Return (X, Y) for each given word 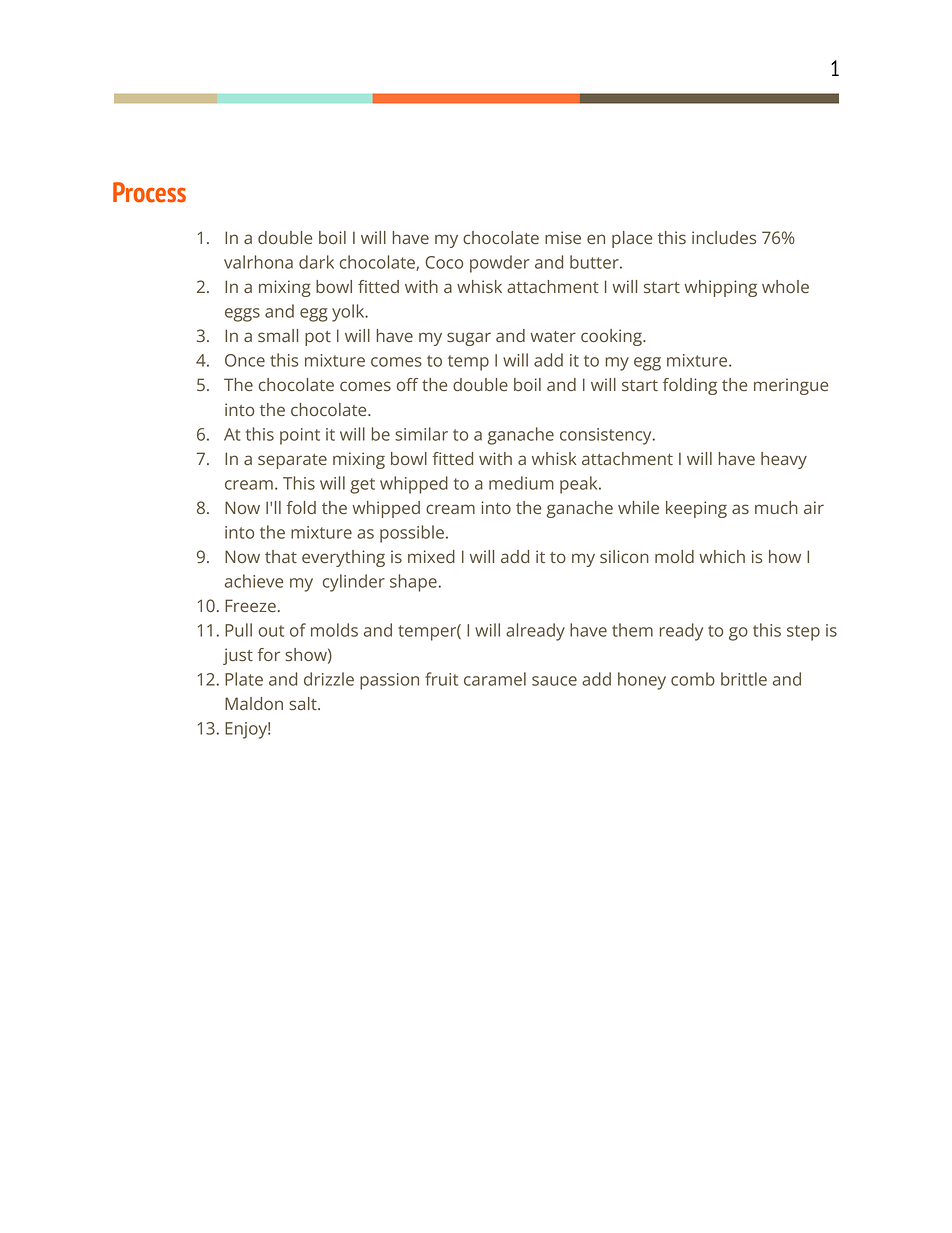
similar (421, 434)
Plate (244, 679)
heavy (784, 460)
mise (563, 237)
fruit (441, 679)
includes (724, 237)
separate (292, 461)
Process (149, 192)
